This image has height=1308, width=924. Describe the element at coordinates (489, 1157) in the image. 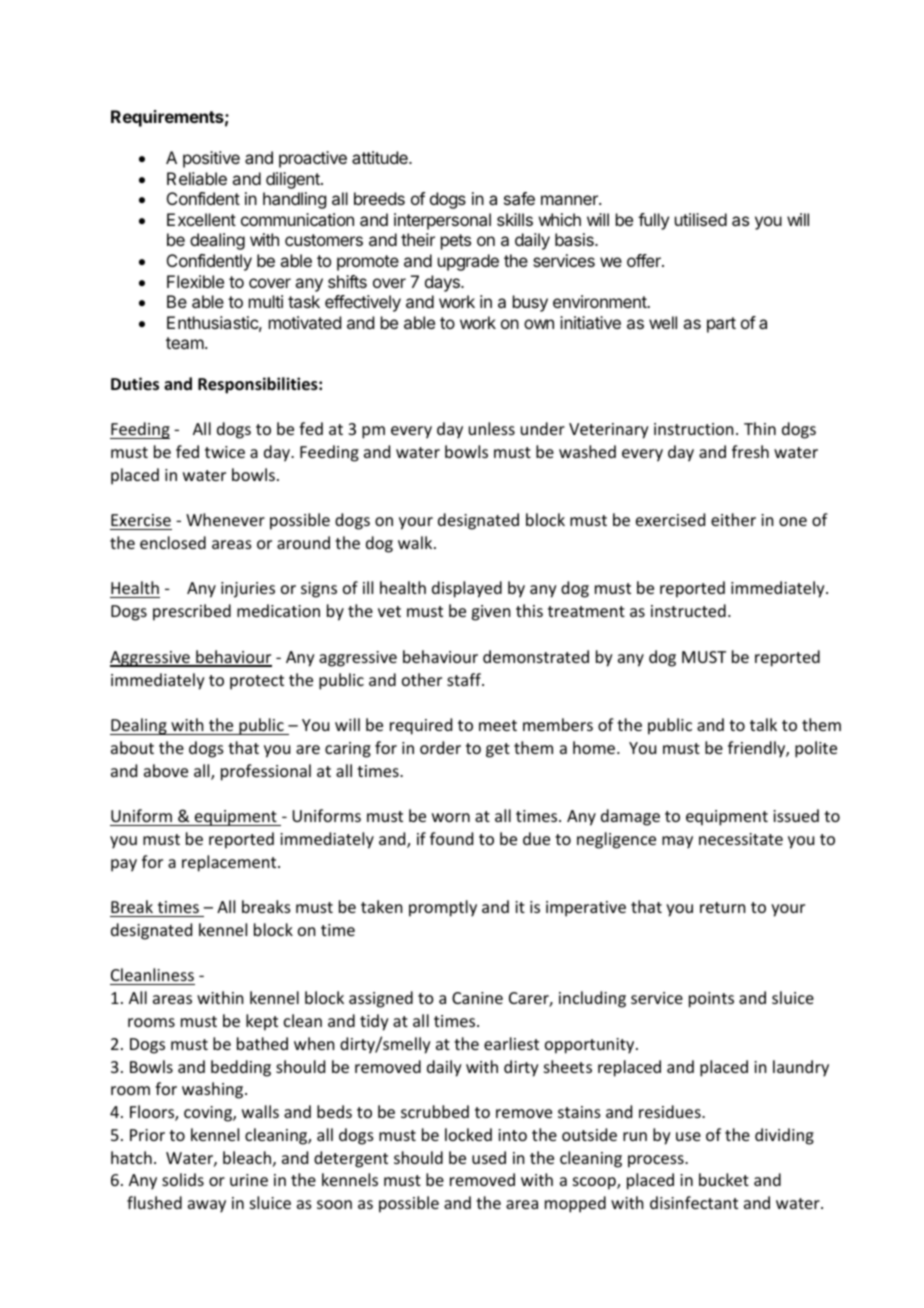

I see `used` at that location.
